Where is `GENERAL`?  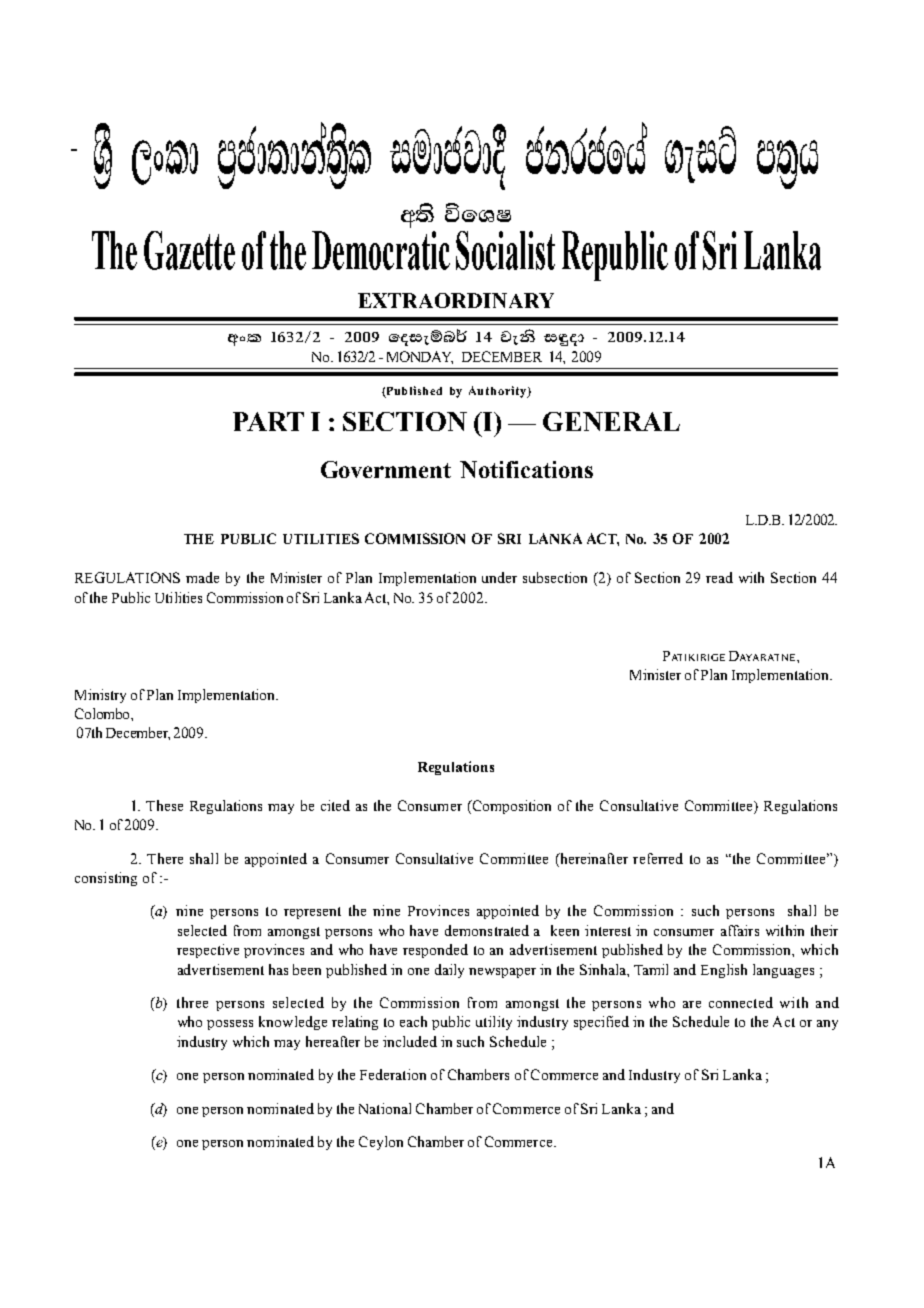 GENERAL is located at coordinates (611, 421).
